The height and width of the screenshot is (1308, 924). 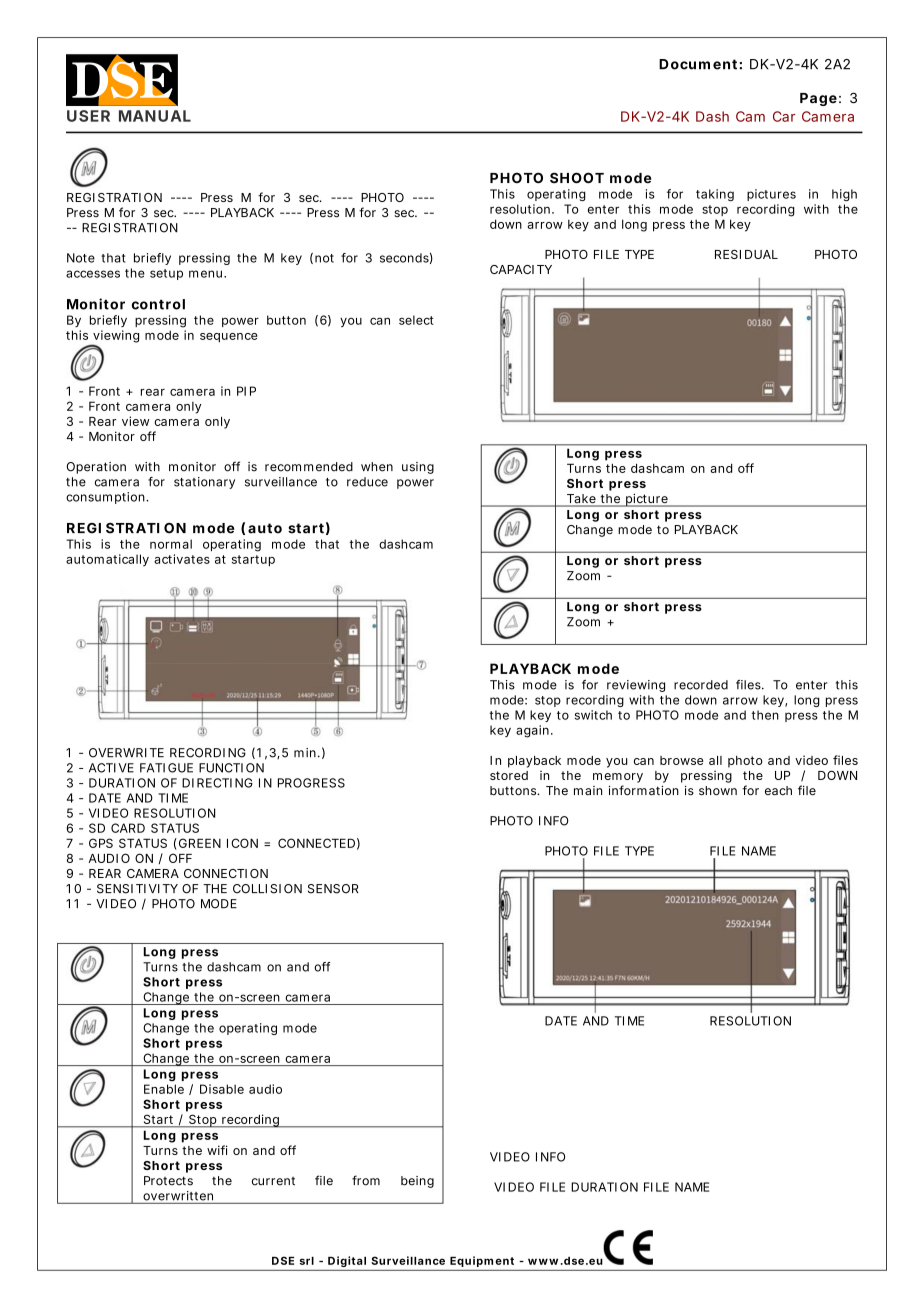 What do you see at coordinates (155, 116) in the screenshot?
I see `MANUAL` at bounding box center [155, 116].
